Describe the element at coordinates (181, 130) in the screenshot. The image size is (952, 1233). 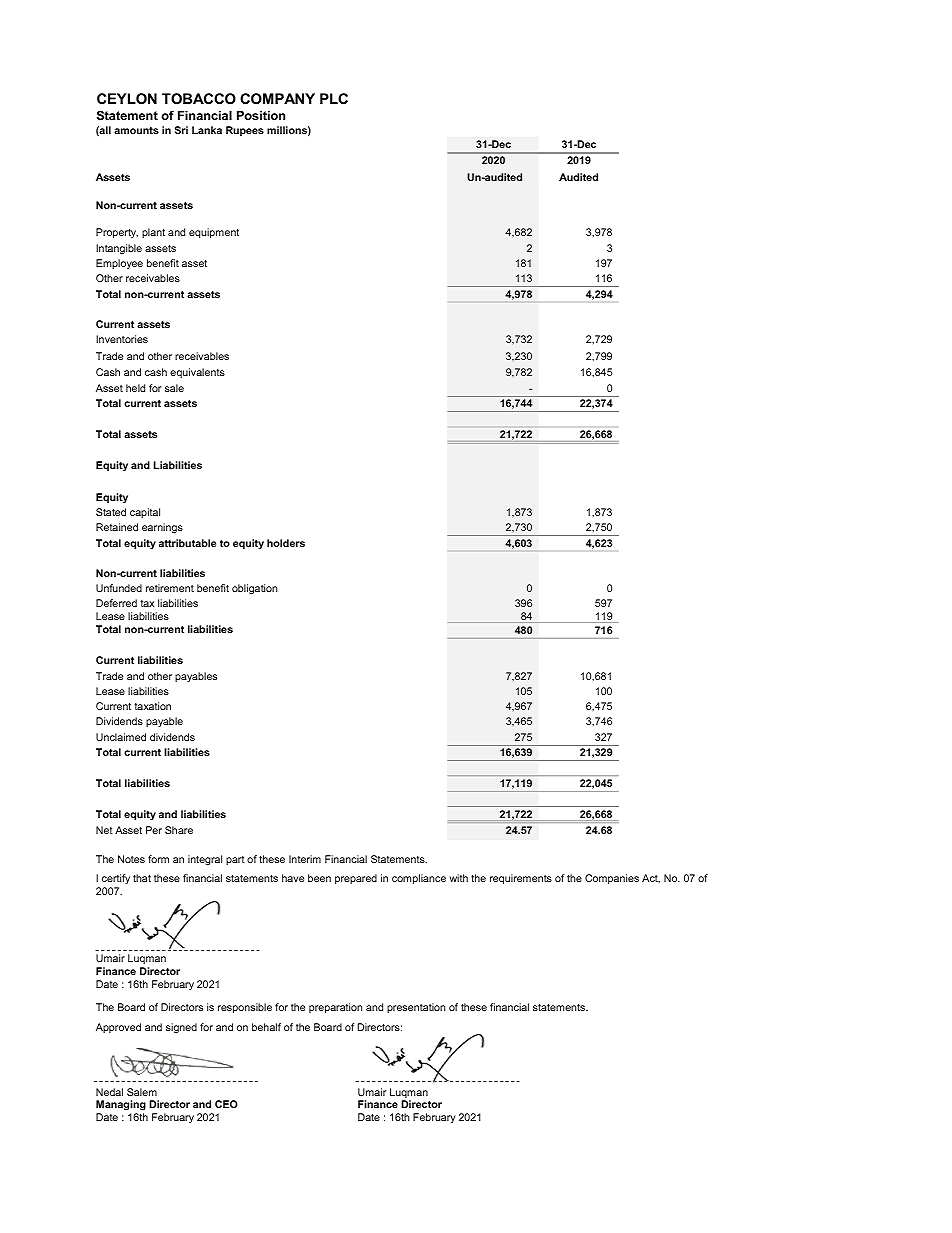
I see `Sri` at that location.
